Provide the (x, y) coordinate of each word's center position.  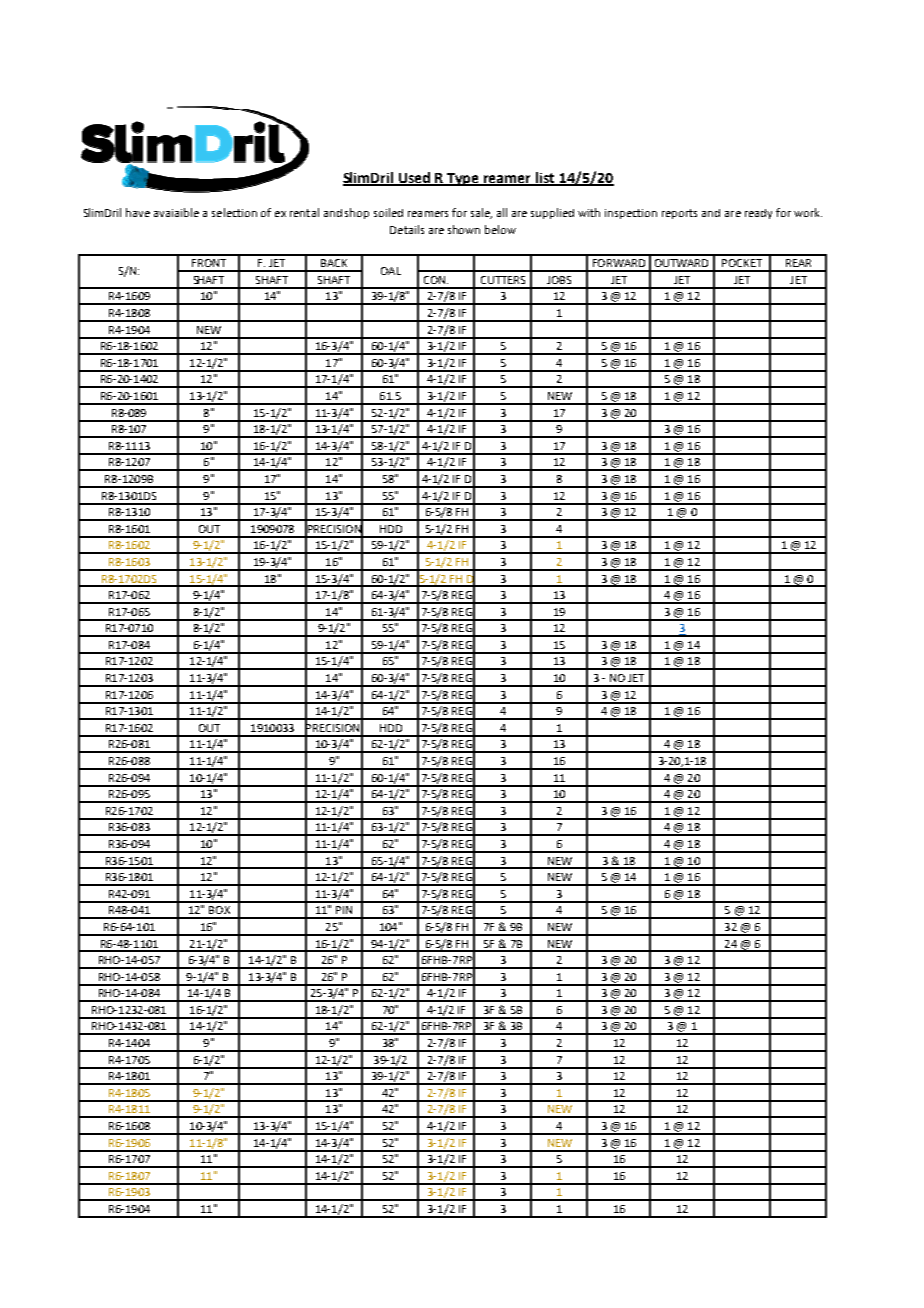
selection (234, 212)
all (502, 212)
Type (463, 179)
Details (407, 229)
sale (481, 213)
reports (679, 214)
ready (758, 214)
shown (464, 229)
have (138, 212)
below (500, 229)
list (545, 178)
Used (415, 178)
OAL (391, 271)
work (808, 212)
